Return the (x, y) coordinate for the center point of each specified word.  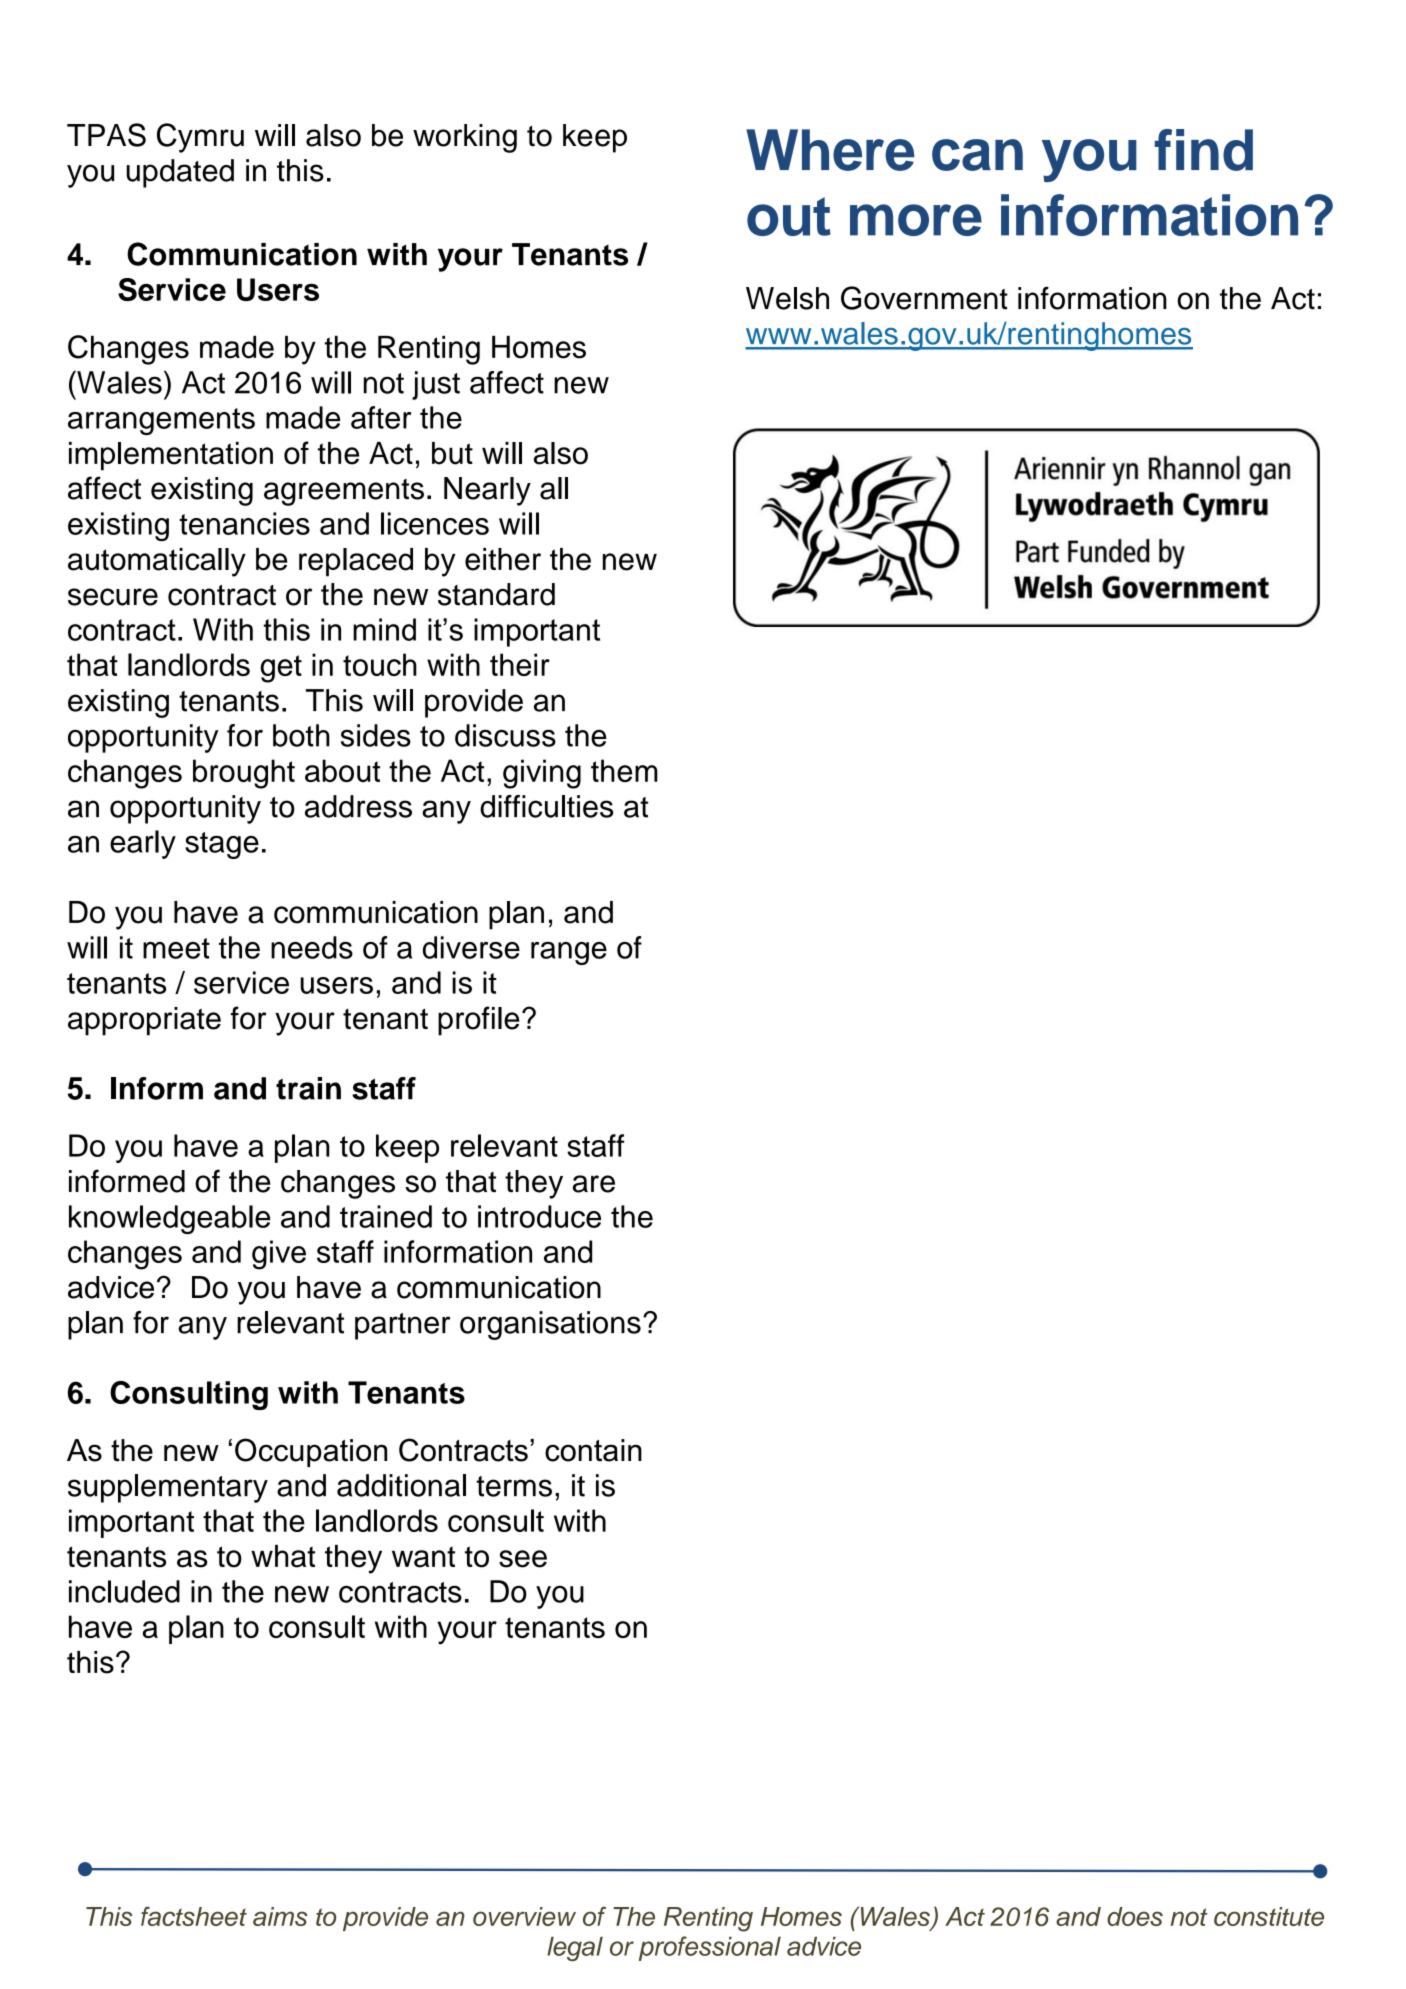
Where (830, 150)
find (1204, 150)
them (624, 770)
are (594, 1184)
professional (710, 1948)
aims (280, 1916)
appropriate (144, 1021)
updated (180, 173)
